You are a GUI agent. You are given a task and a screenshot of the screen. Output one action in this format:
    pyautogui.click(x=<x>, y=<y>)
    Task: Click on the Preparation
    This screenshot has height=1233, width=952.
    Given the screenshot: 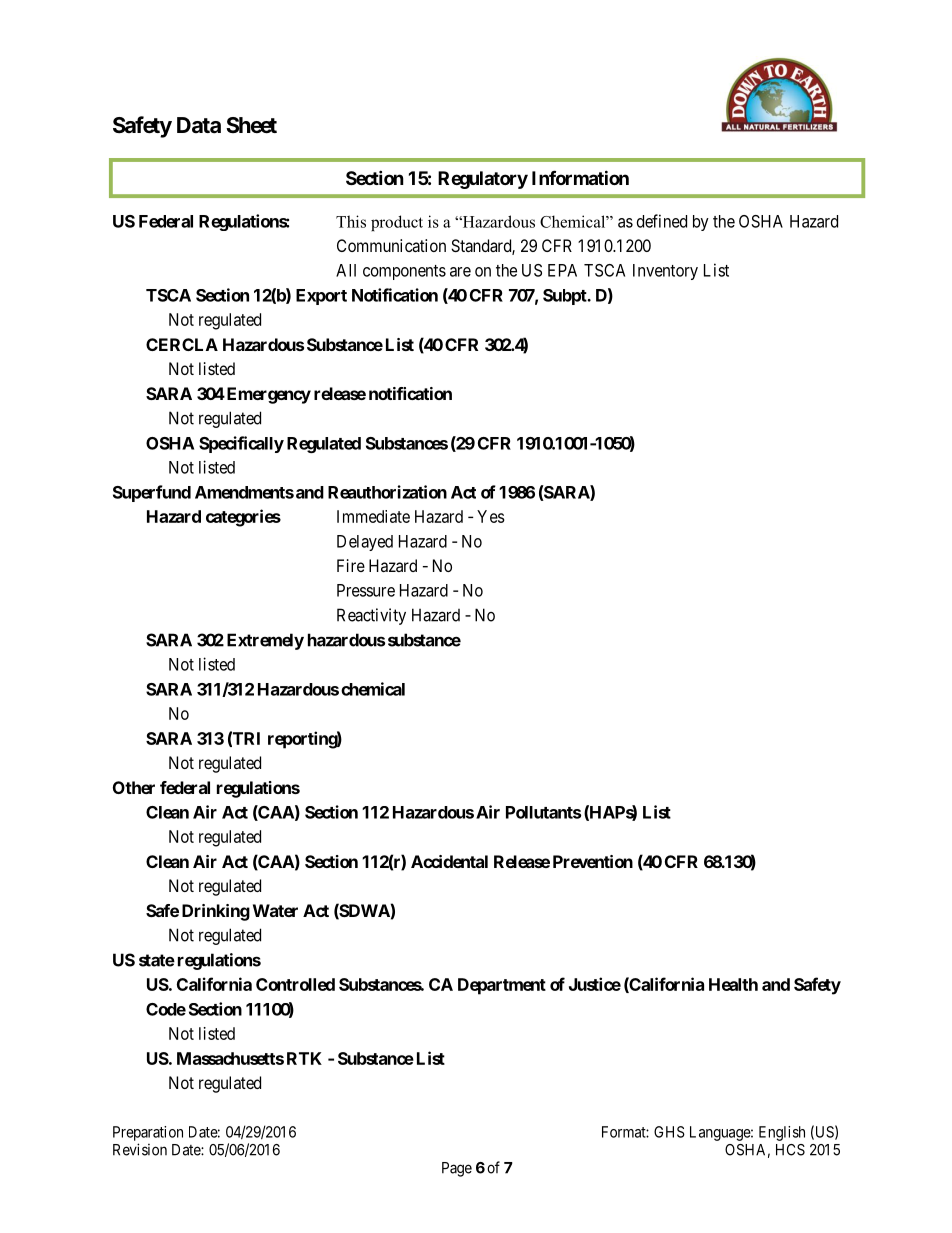 What is the action you would take?
    pyautogui.click(x=148, y=1133)
